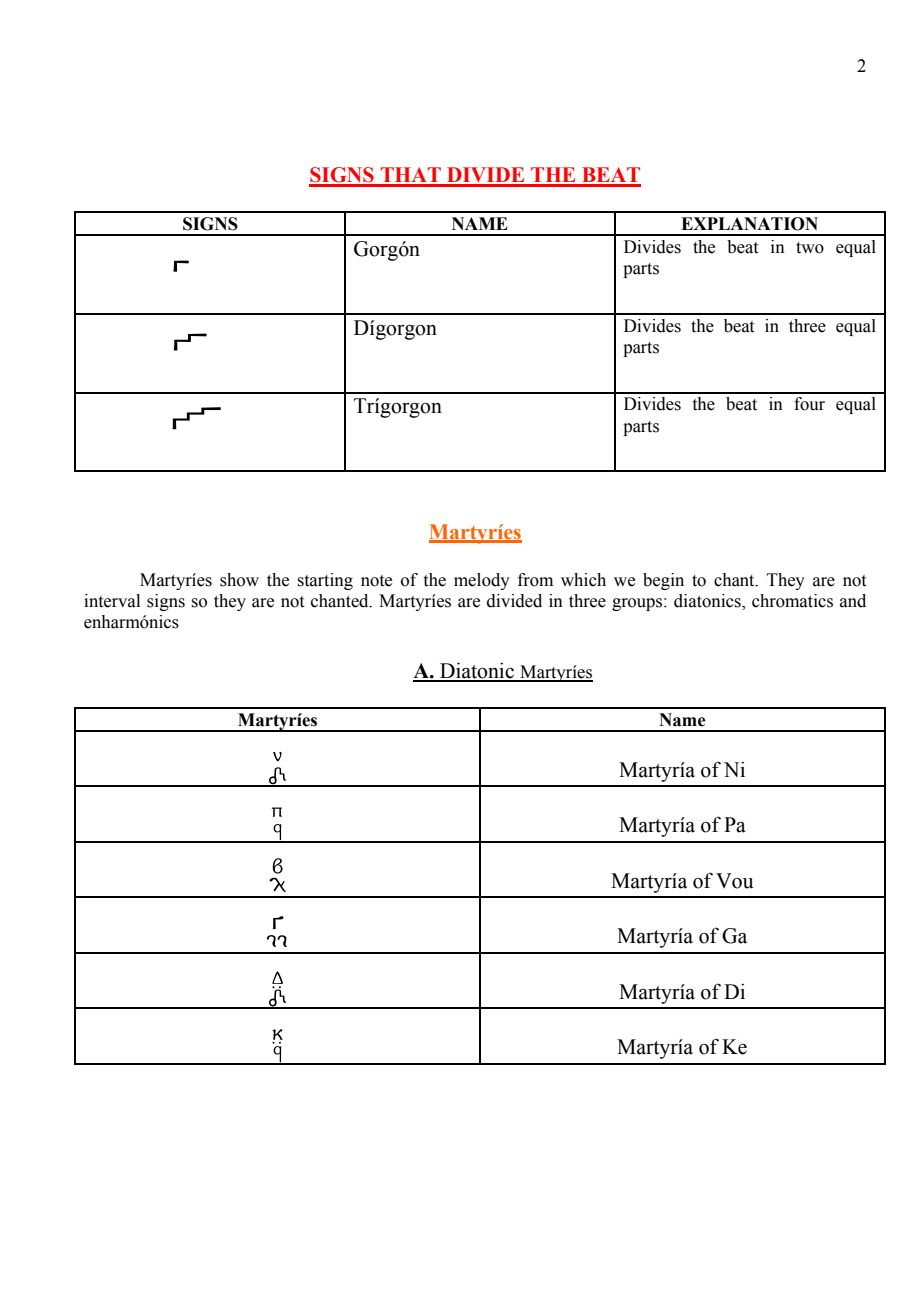 This screenshot has width=924, height=1308. What do you see at coordinates (663, 581) in the screenshot?
I see `begin` at bounding box center [663, 581].
